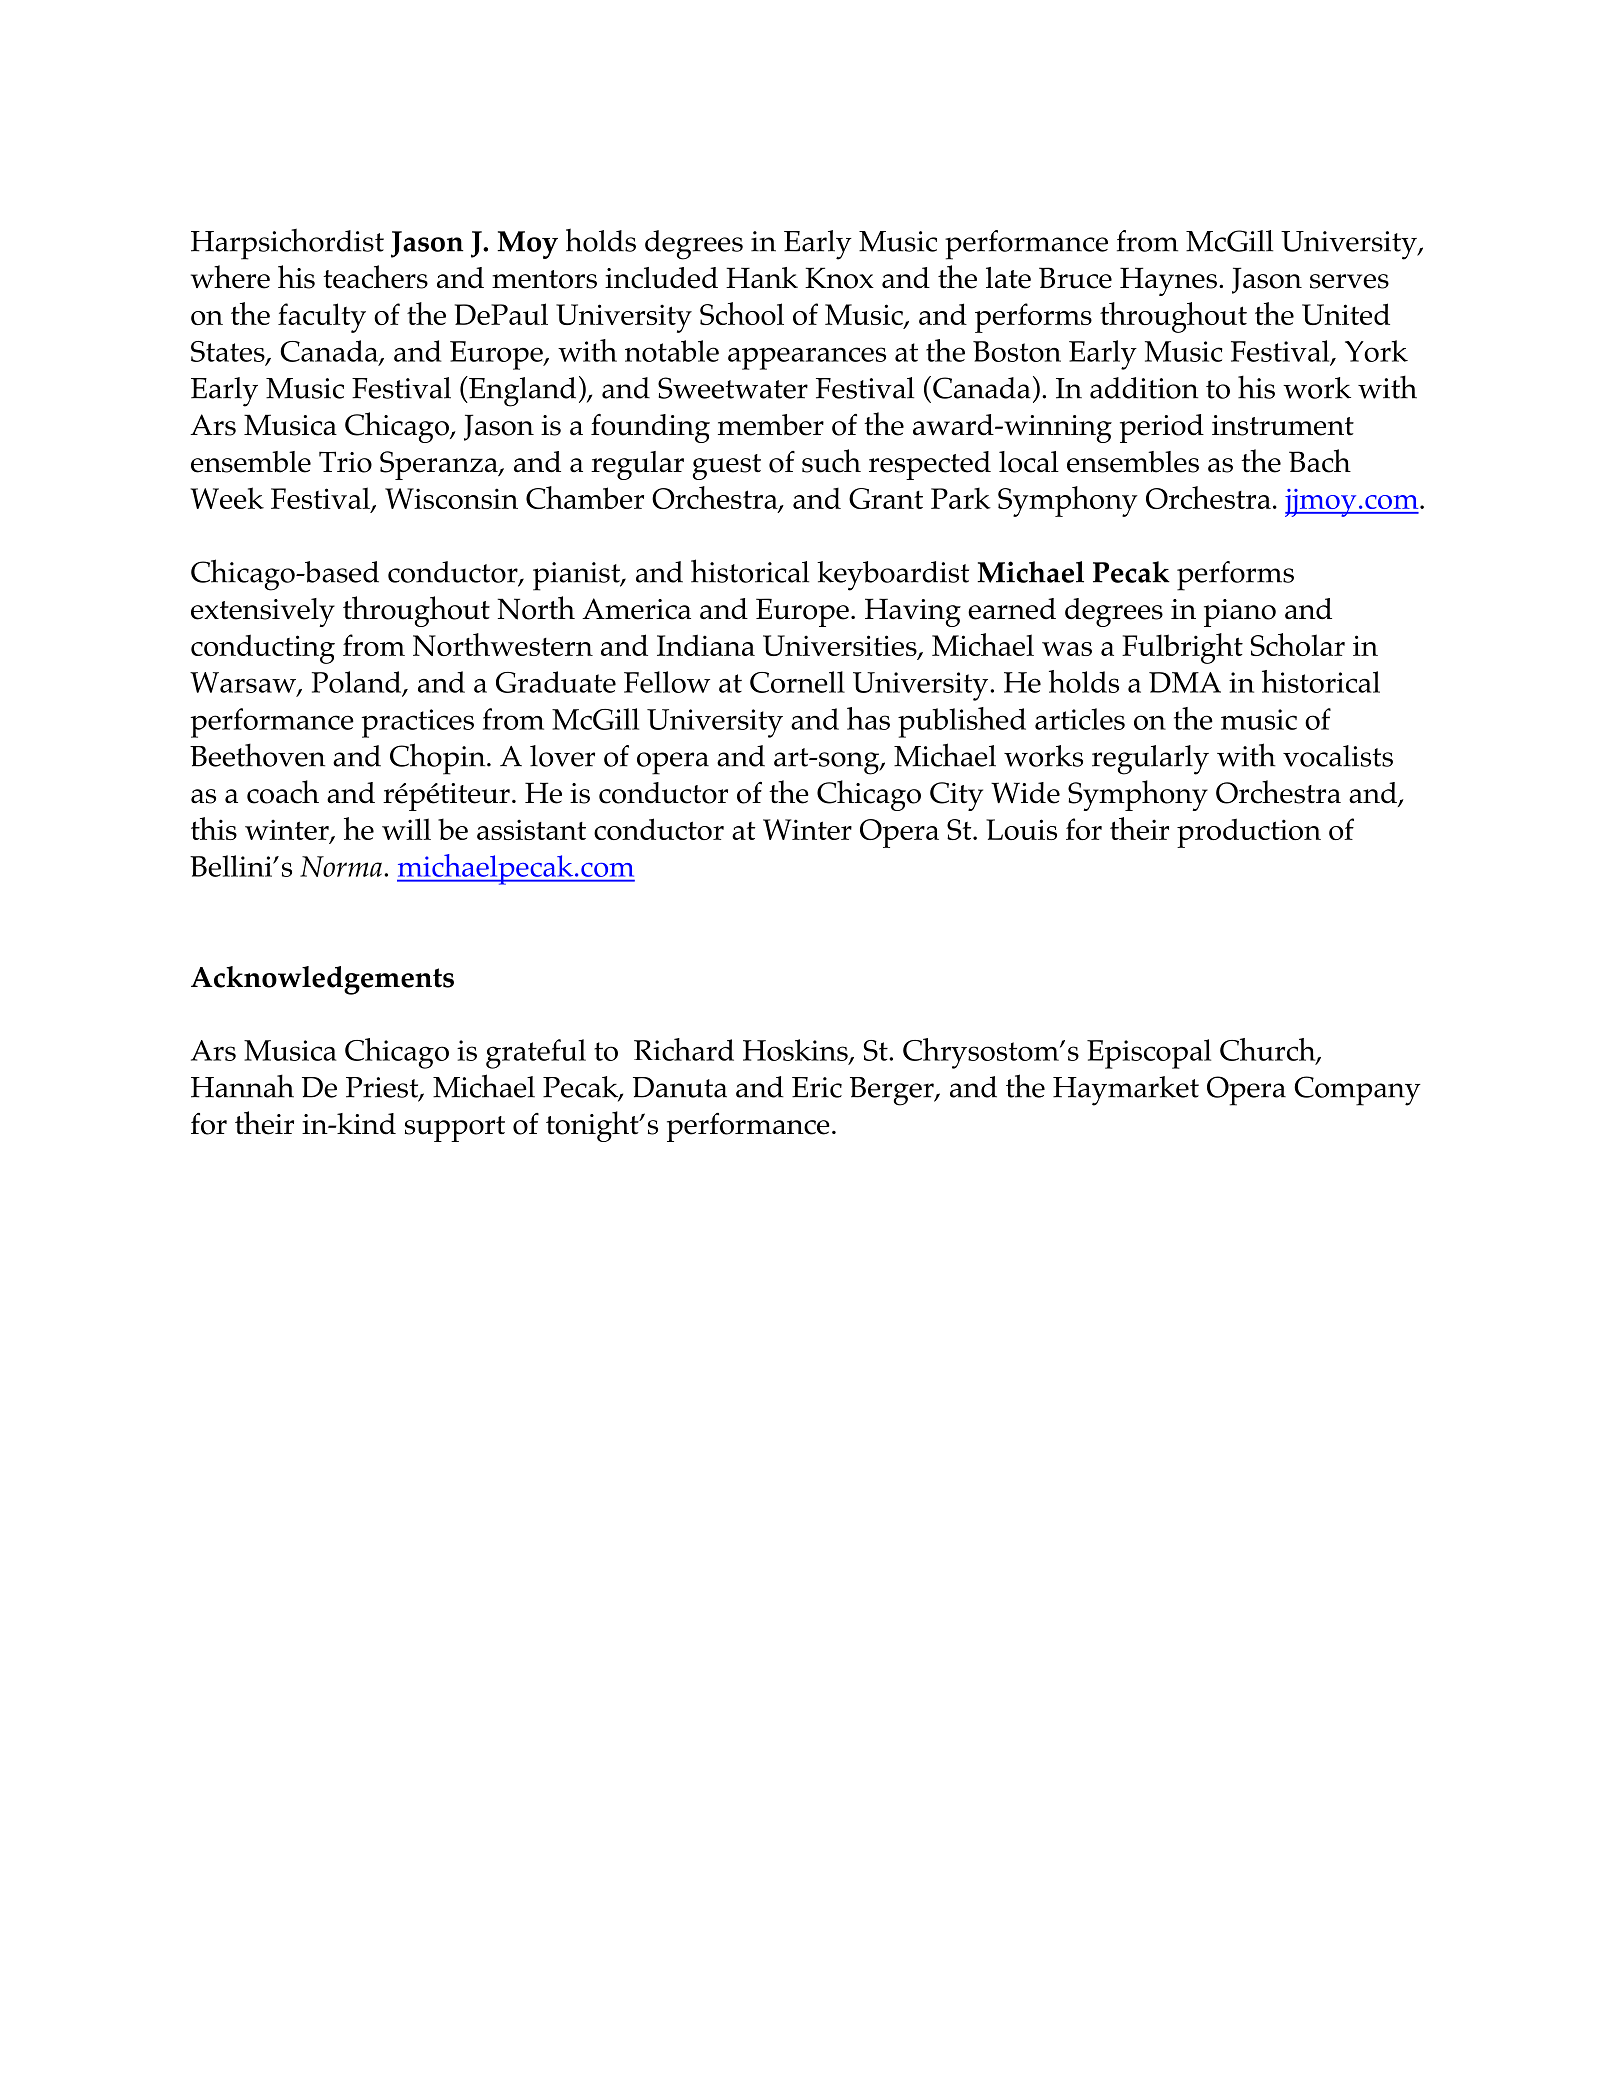 The height and width of the image is (2093, 1617). I want to click on Haynes, so click(1168, 281).
